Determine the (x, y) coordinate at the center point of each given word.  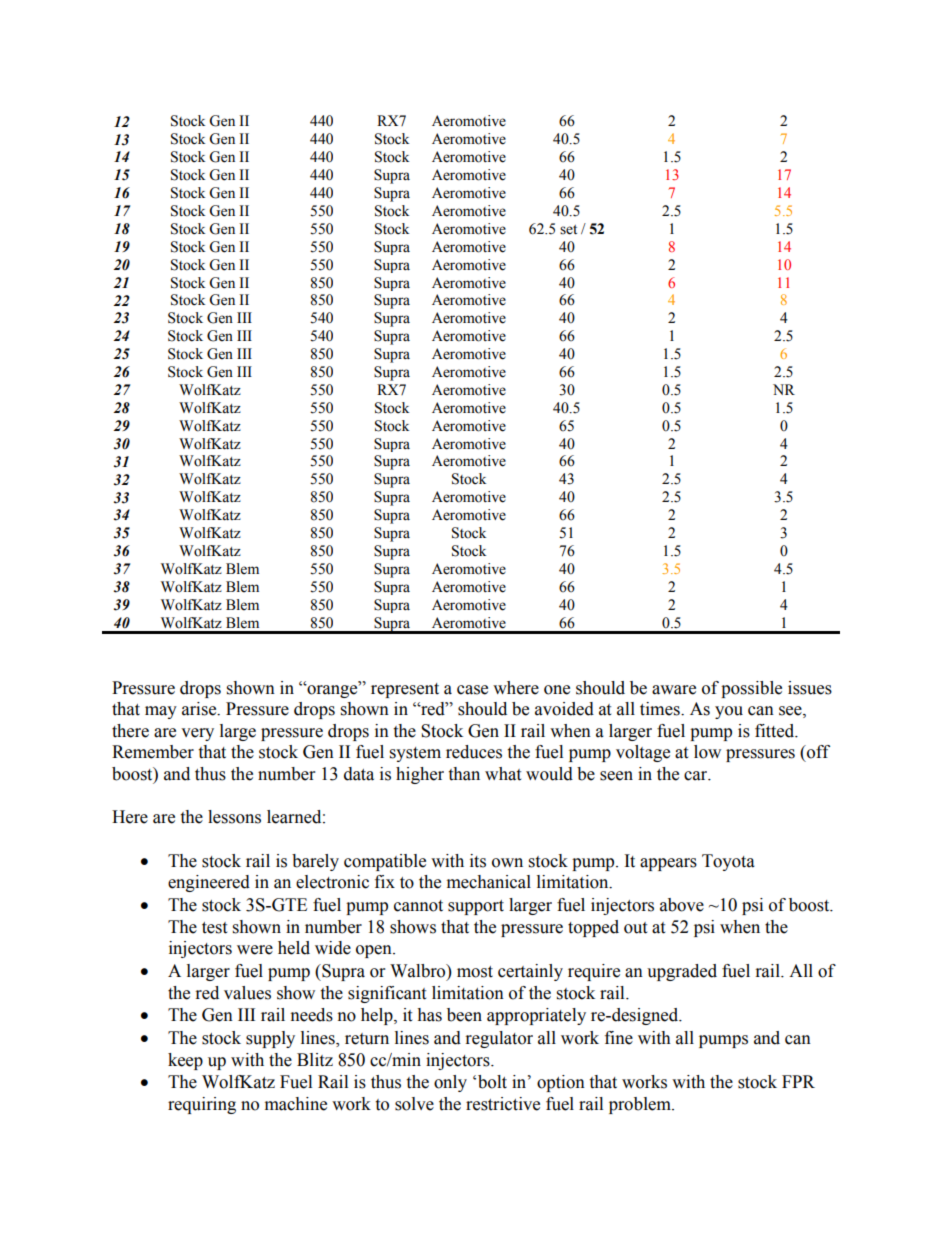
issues (810, 688)
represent (405, 690)
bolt (492, 1082)
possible (751, 689)
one (557, 690)
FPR (798, 1081)
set (568, 230)
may (161, 712)
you (729, 712)
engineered (209, 883)
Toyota (728, 862)
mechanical (489, 882)
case (472, 690)
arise (200, 709)
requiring (202, 1105)
